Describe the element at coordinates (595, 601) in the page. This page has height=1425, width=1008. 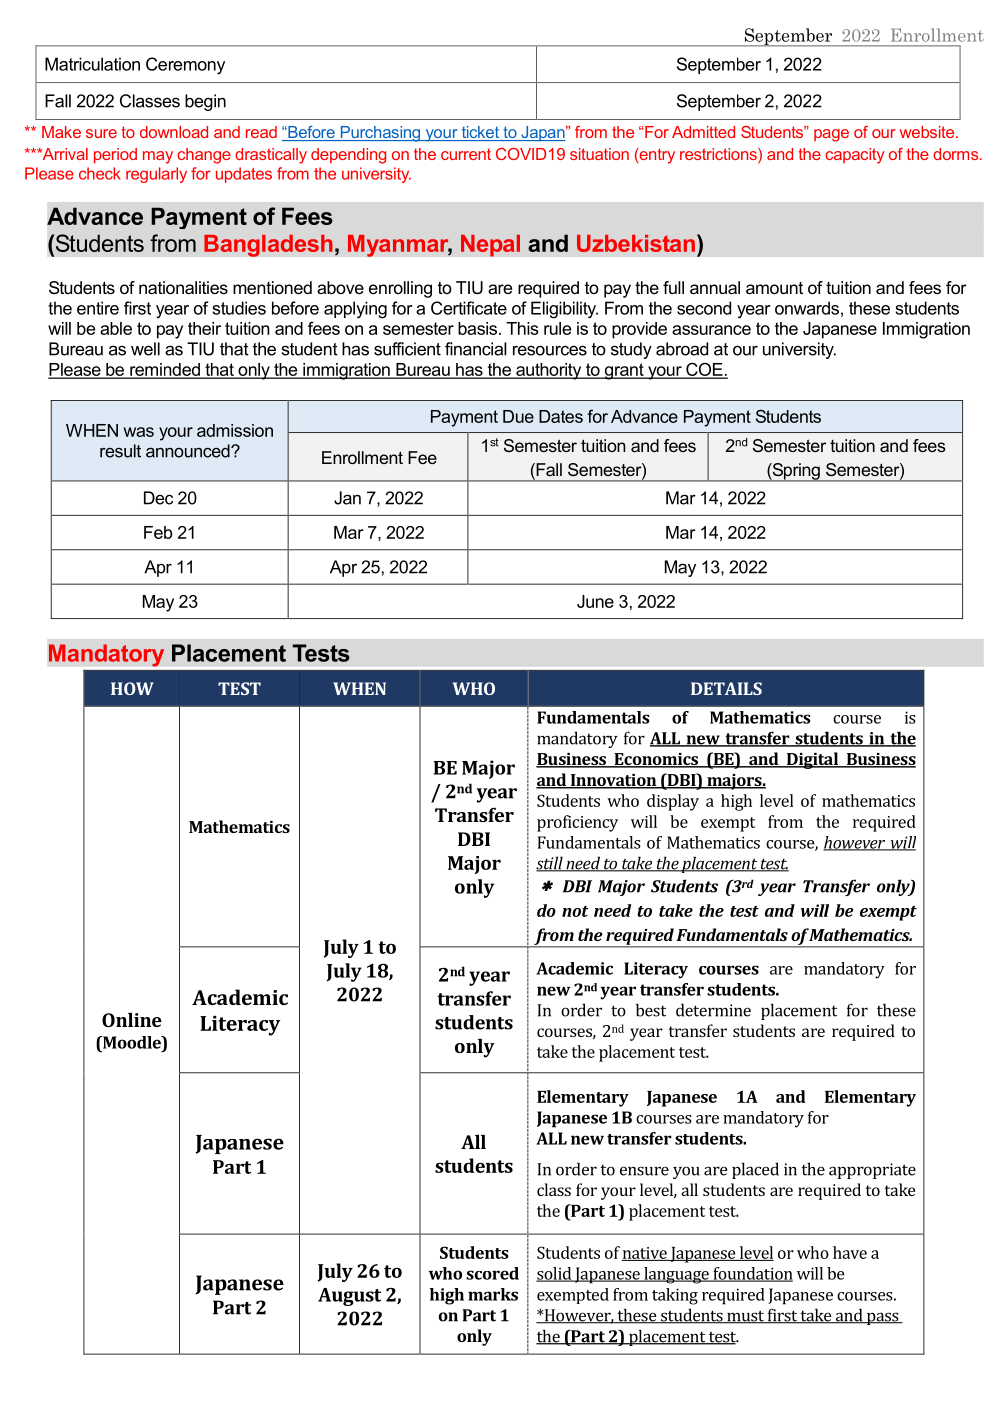
I see `June` at that location.
